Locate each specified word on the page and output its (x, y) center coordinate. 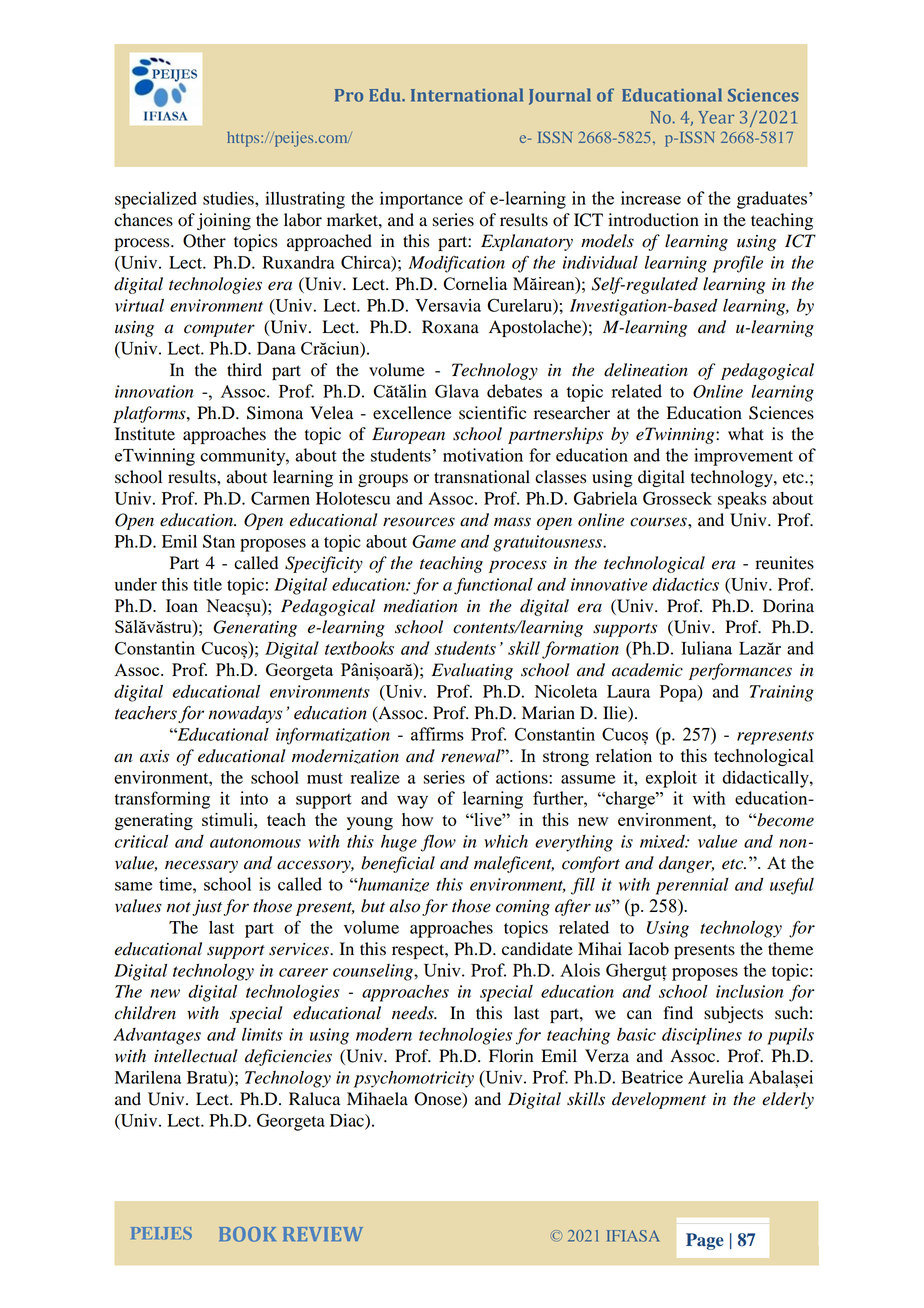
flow (438, 843)
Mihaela (377, 1099)
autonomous (255, 842)
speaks (742, 500)
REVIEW (323, 1234)
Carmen (280, 498)
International (467, 95)
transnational (482, 477)
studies (229, 198)
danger (686, 864)
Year (716, 117)
